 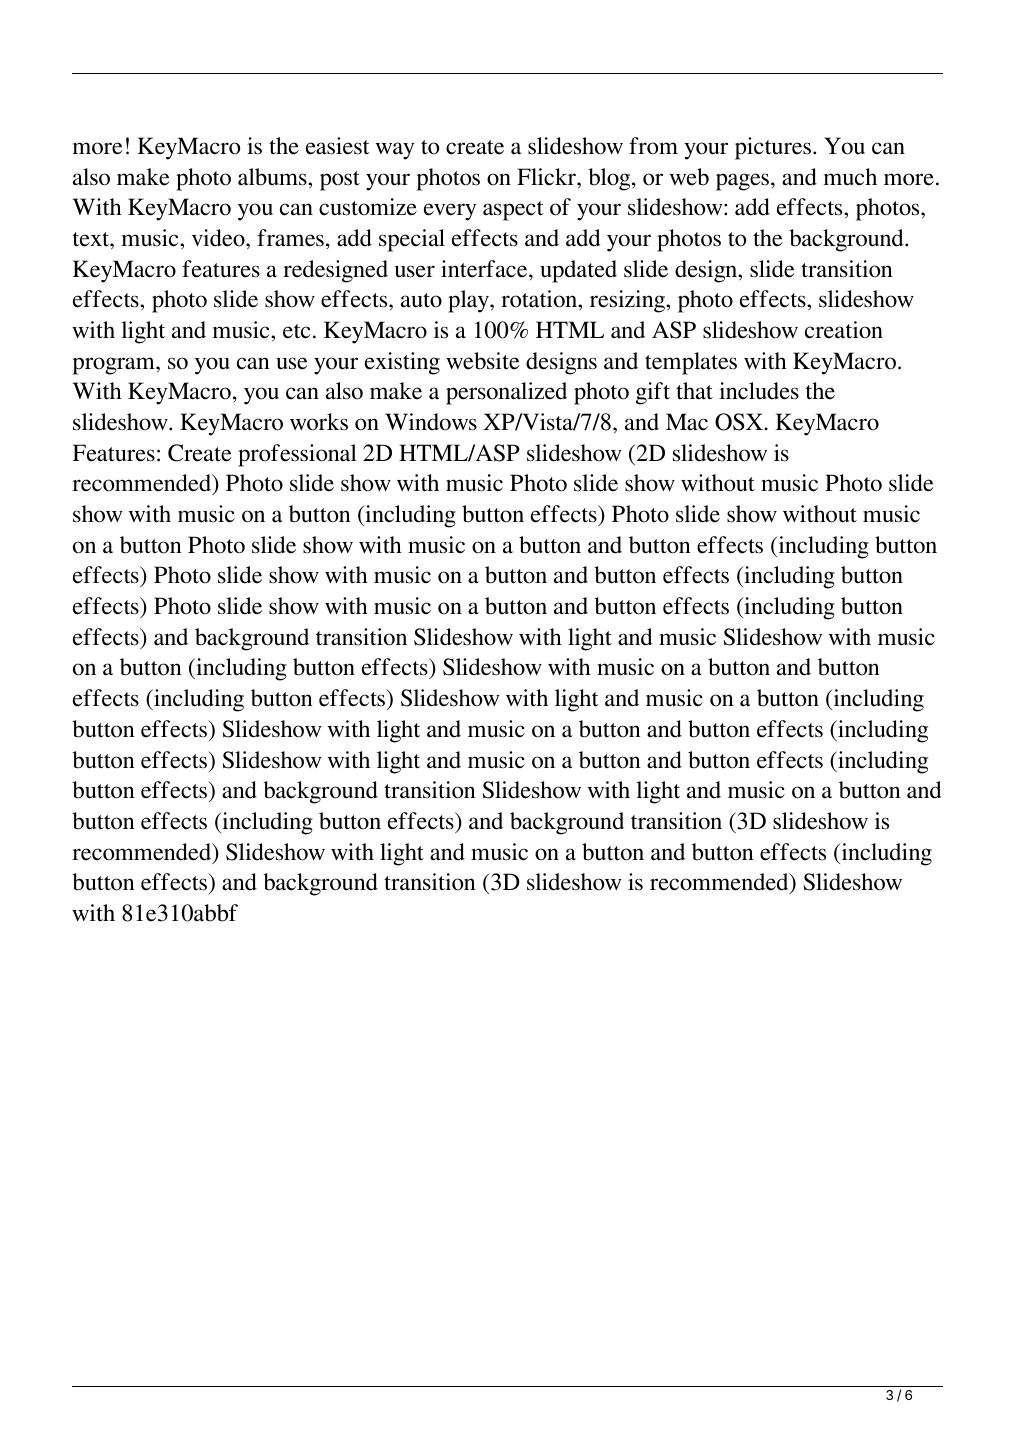 I want to click on video, so click(x=219, y=238).
